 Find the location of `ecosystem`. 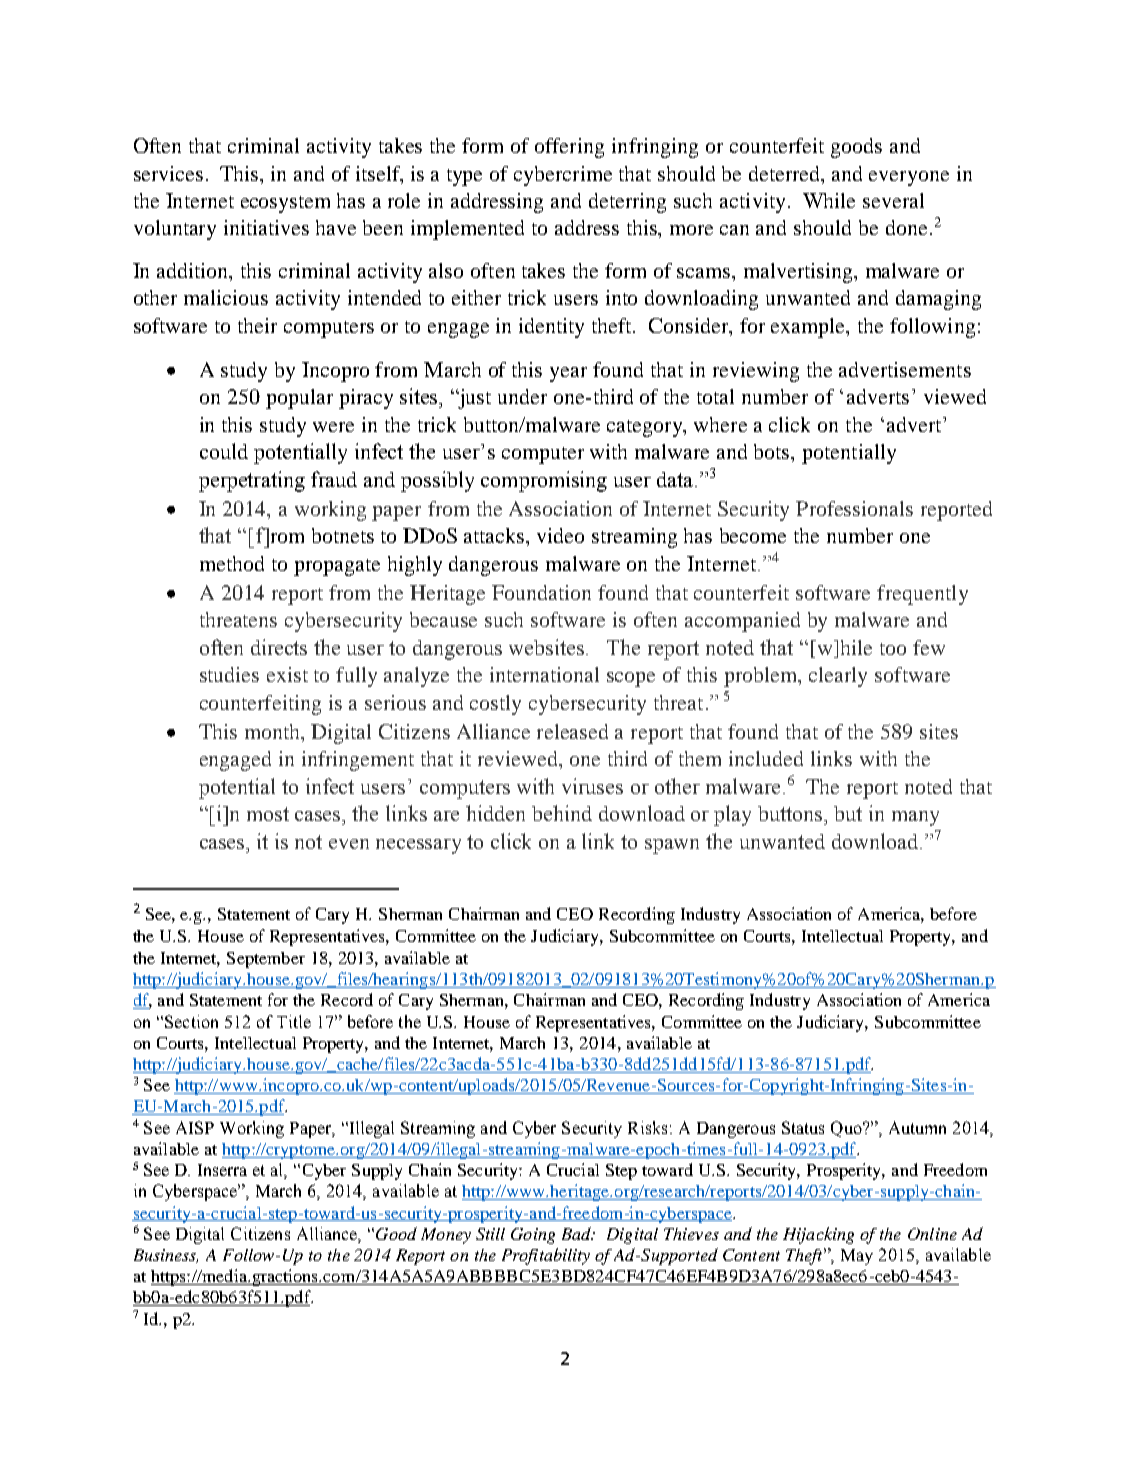

ecosystem is located at coordinates (285, 204).
